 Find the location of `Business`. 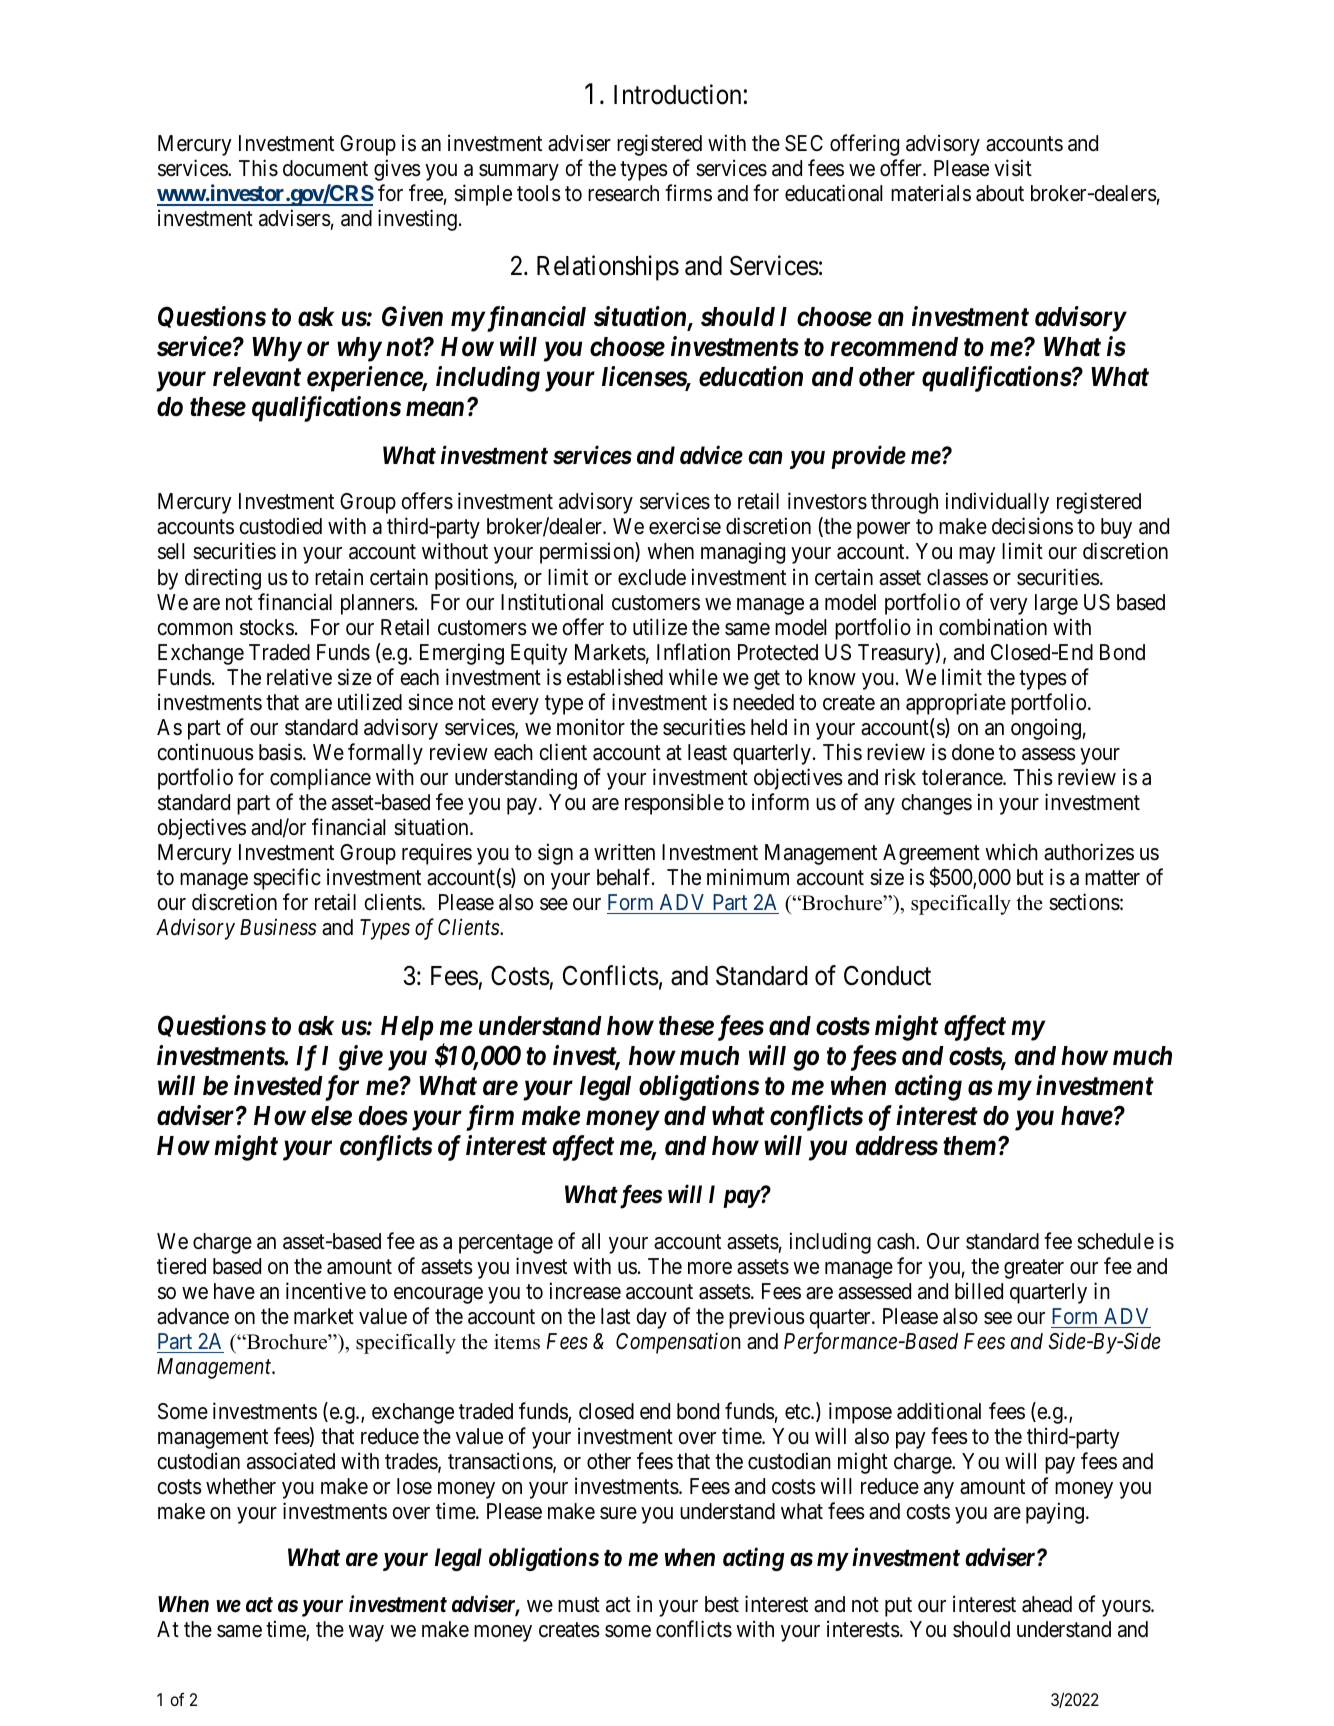

Business is located at coordinates (278, 927).
